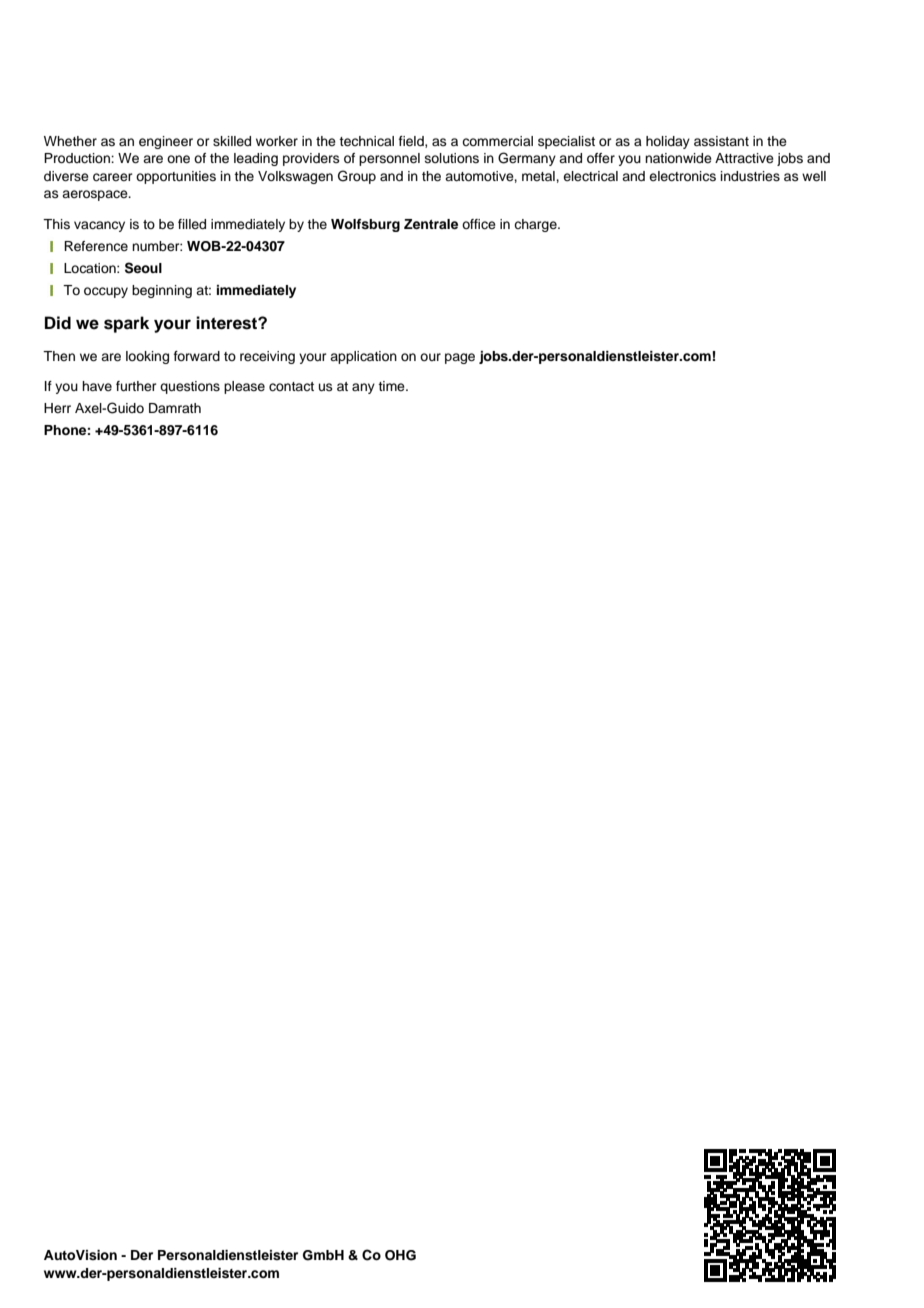 This screenshot has width=924, height=1308. What do you see at coordinates (244, 387) in the screenshot?
I see `please` at bounding box center [244, 387].
